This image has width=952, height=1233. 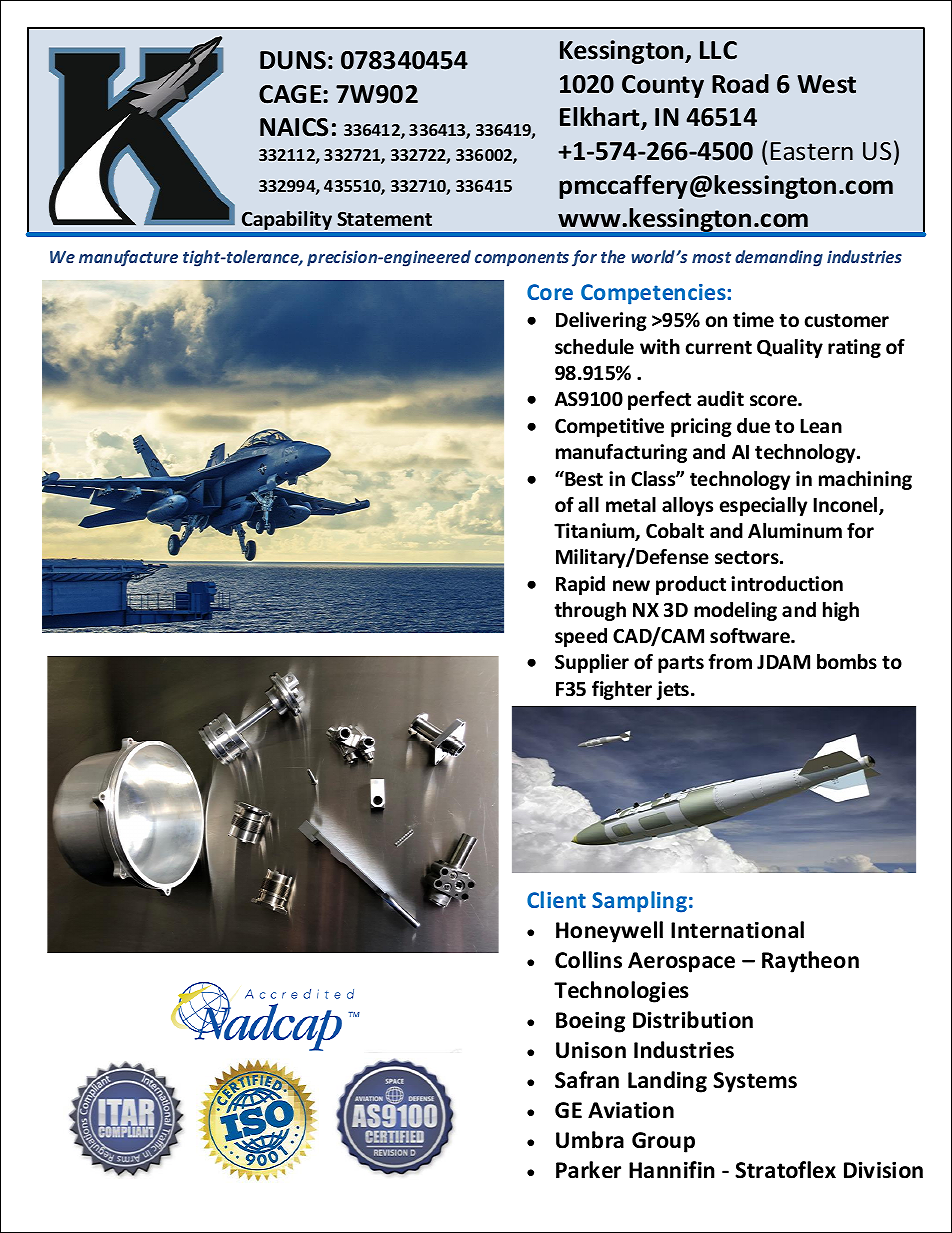 I want to click on Elkhart, so click(x=601, y=118).
